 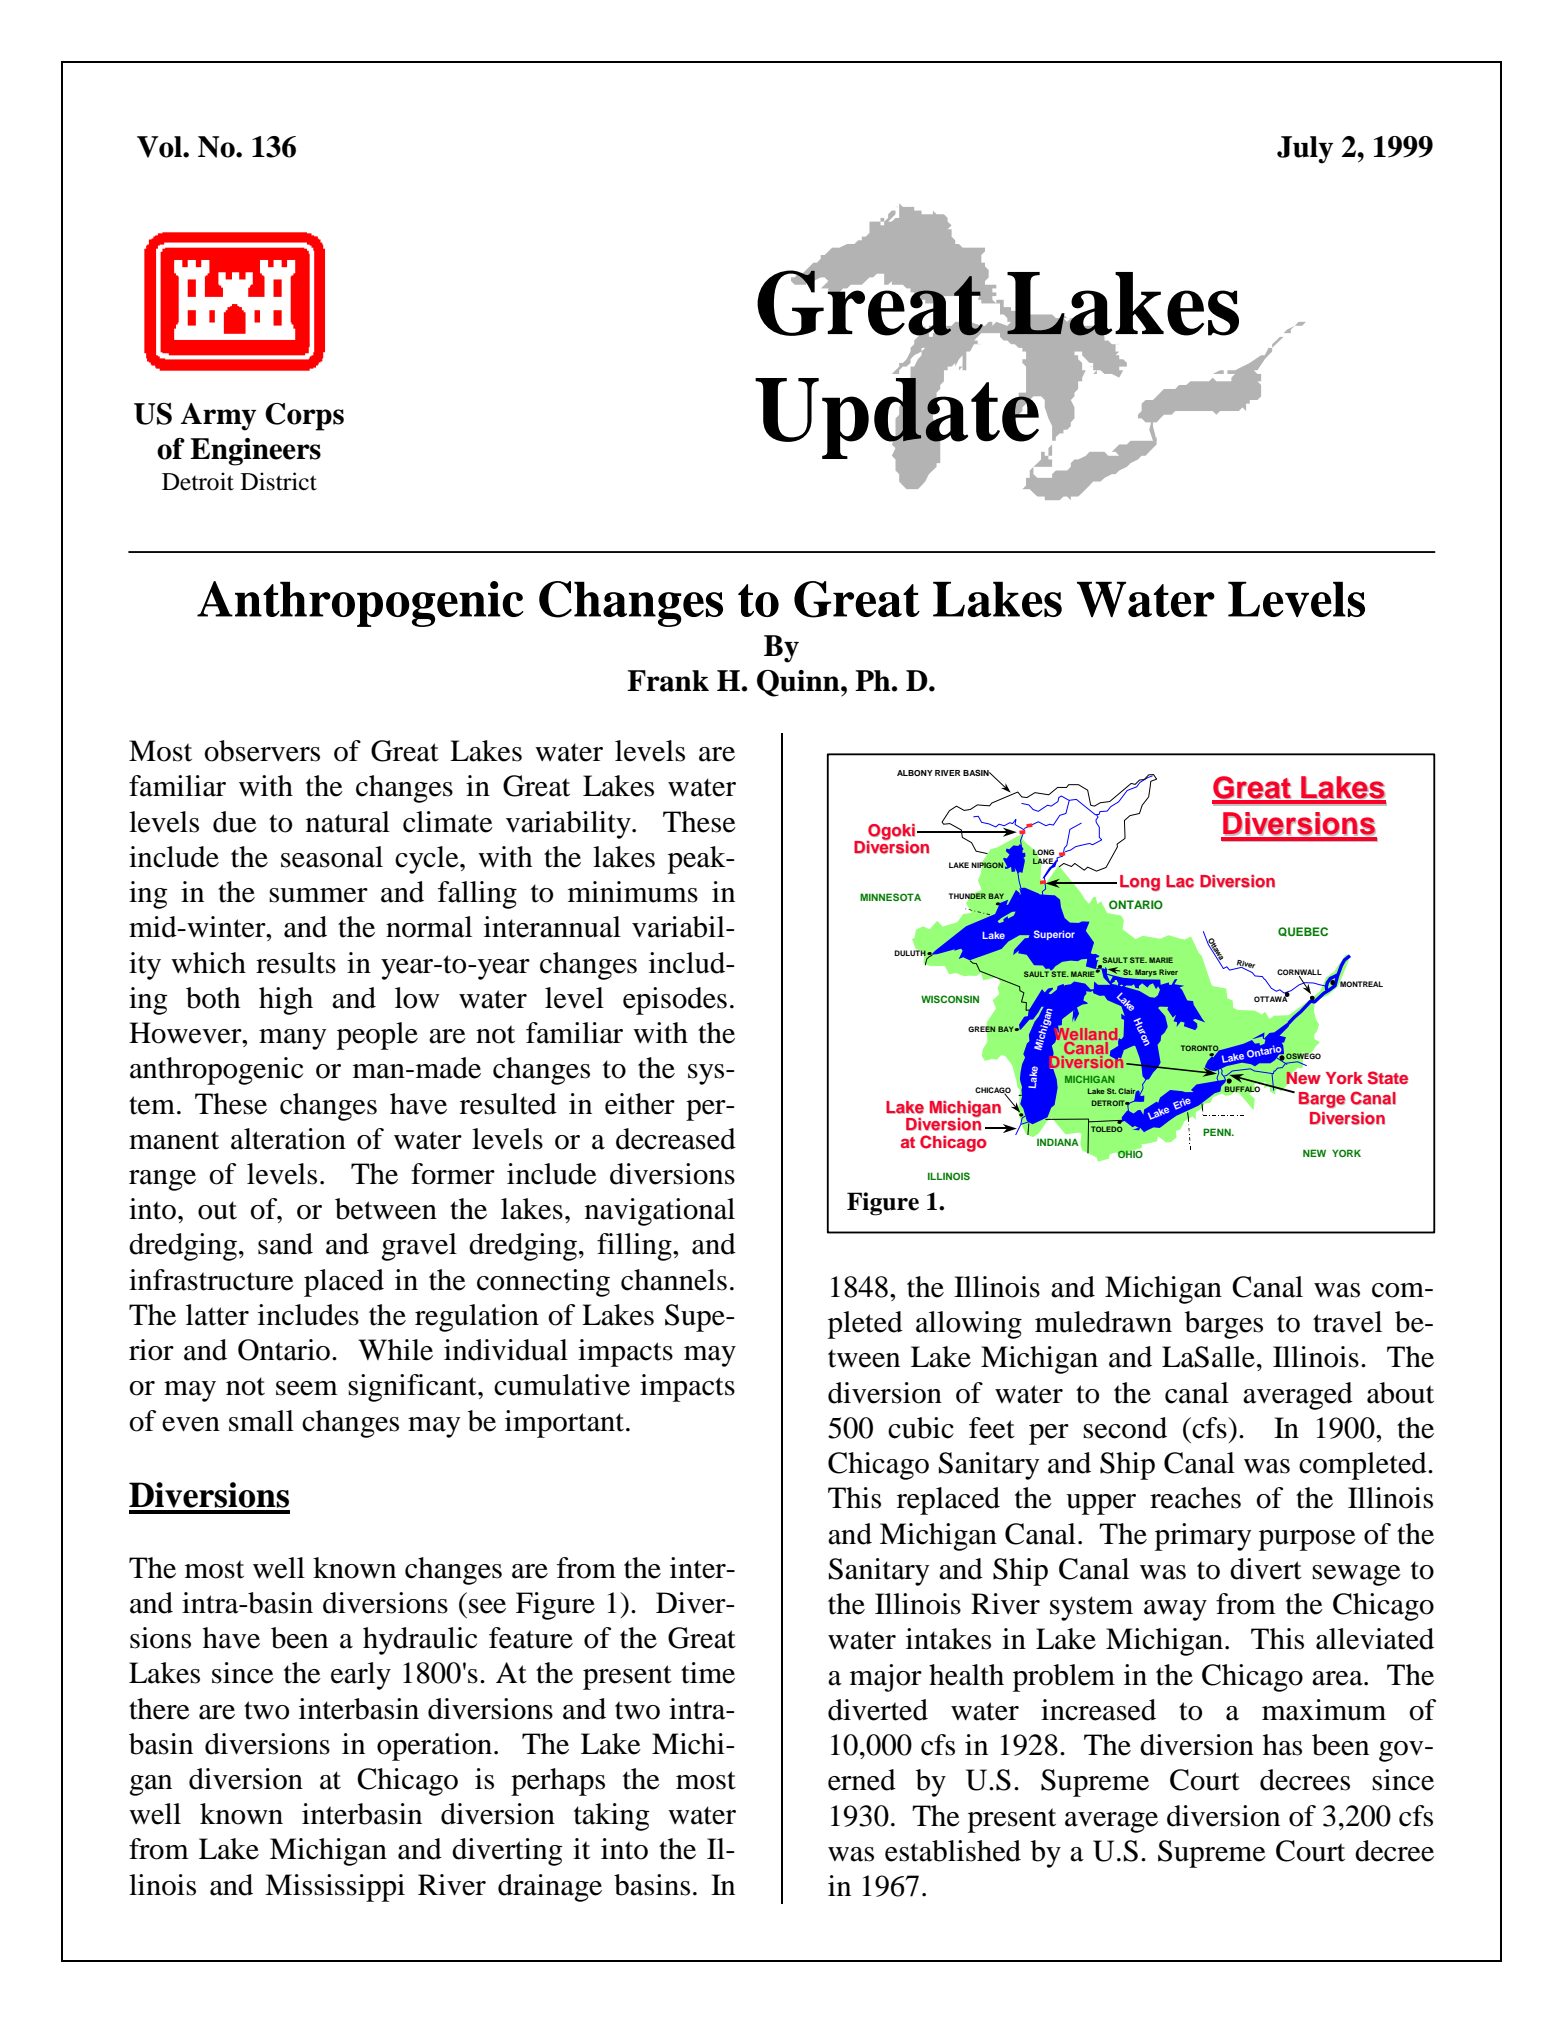 What do you see at coordinates (286, 1001) in the screenshot?
I see `high` at bounding box center [286, 1001].
